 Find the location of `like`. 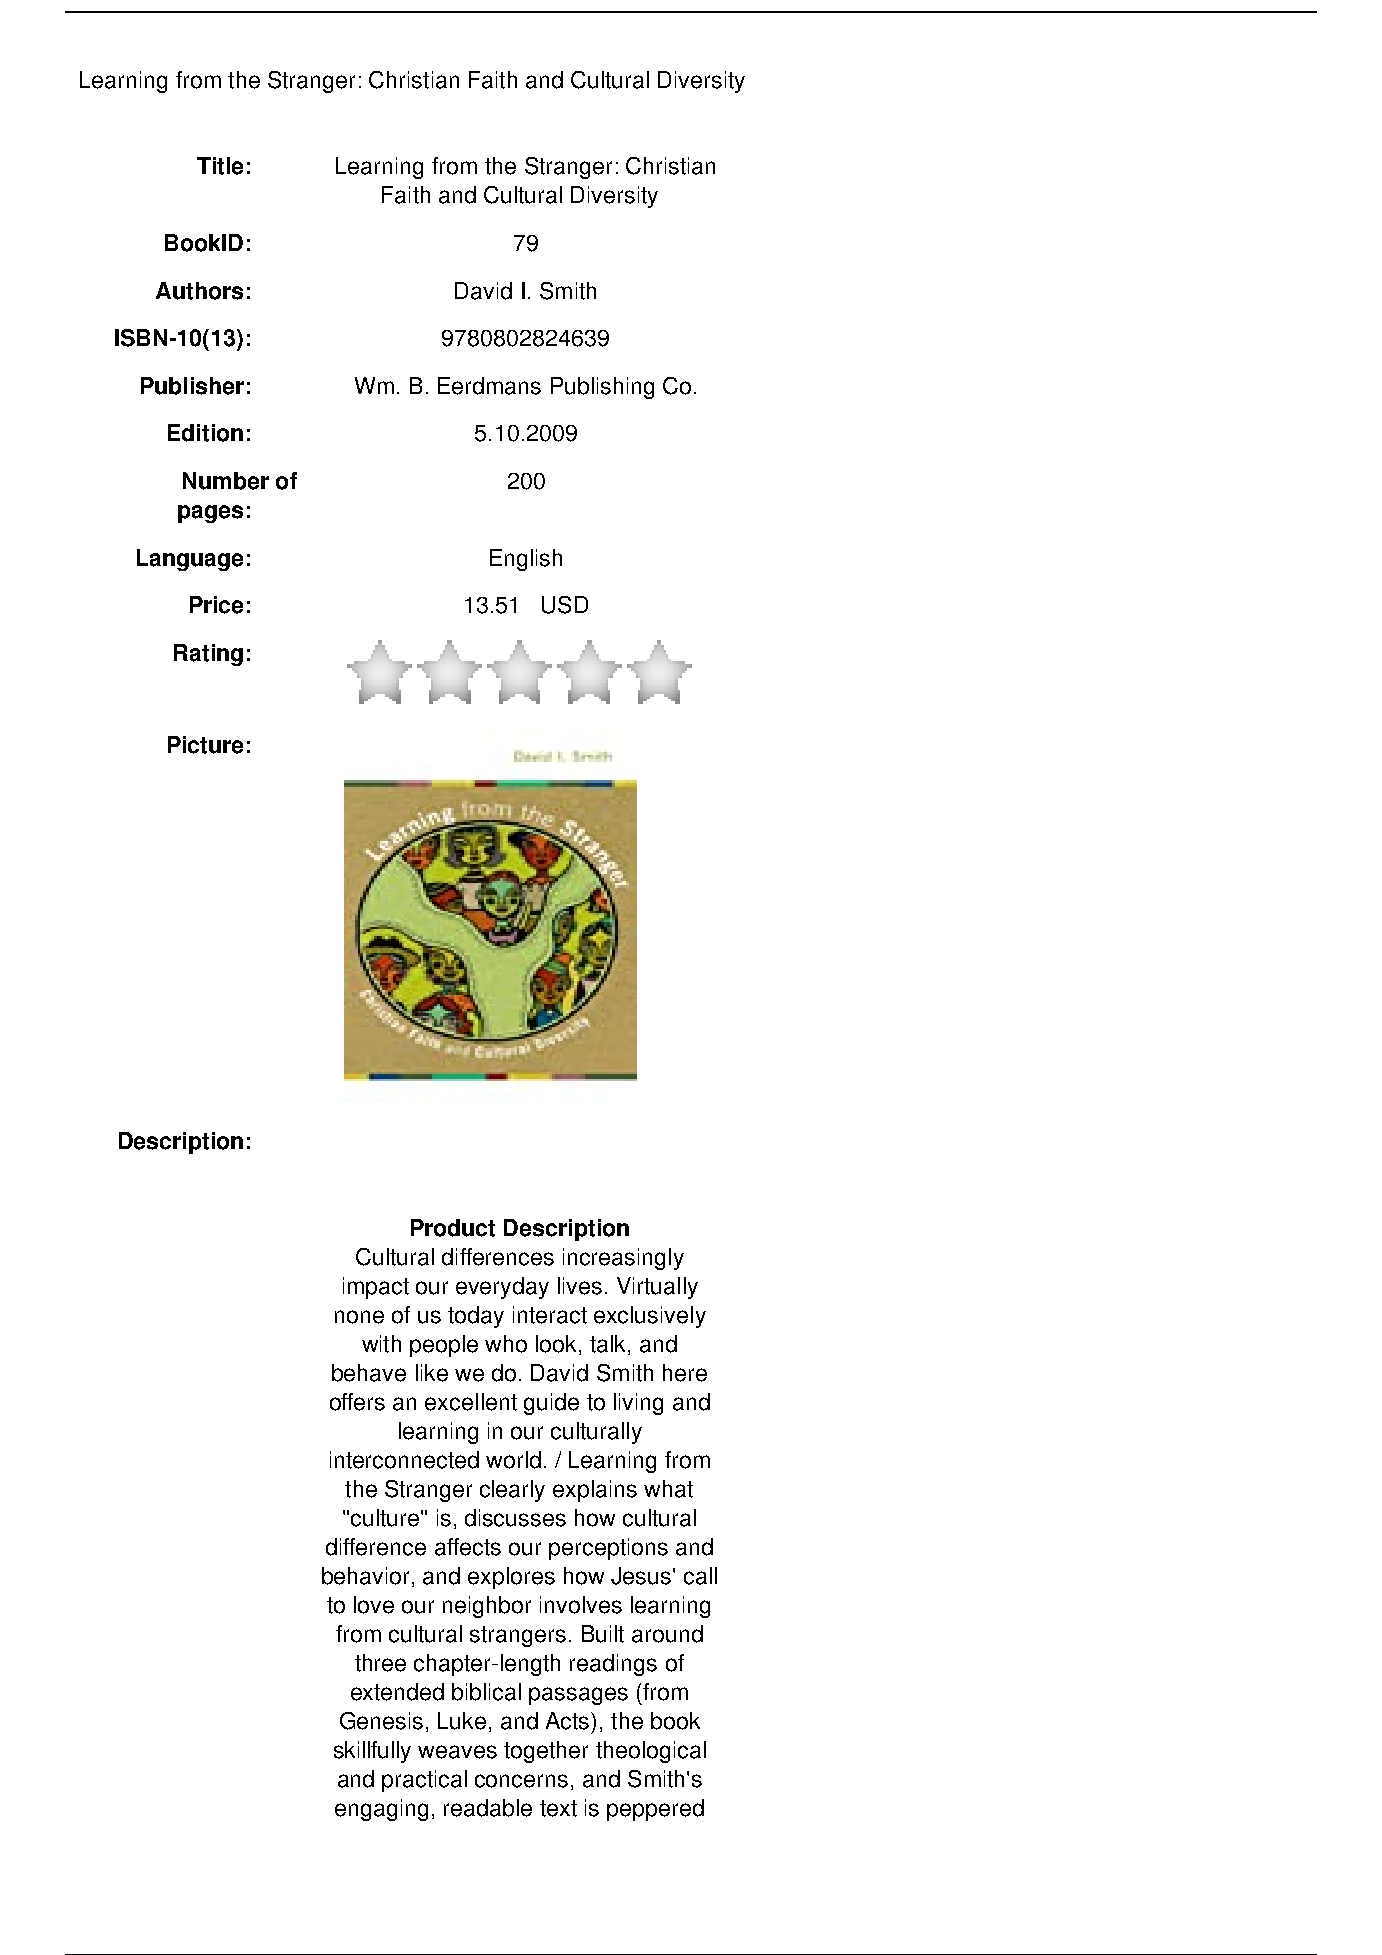

like is located at coordinates (432, 1373).
